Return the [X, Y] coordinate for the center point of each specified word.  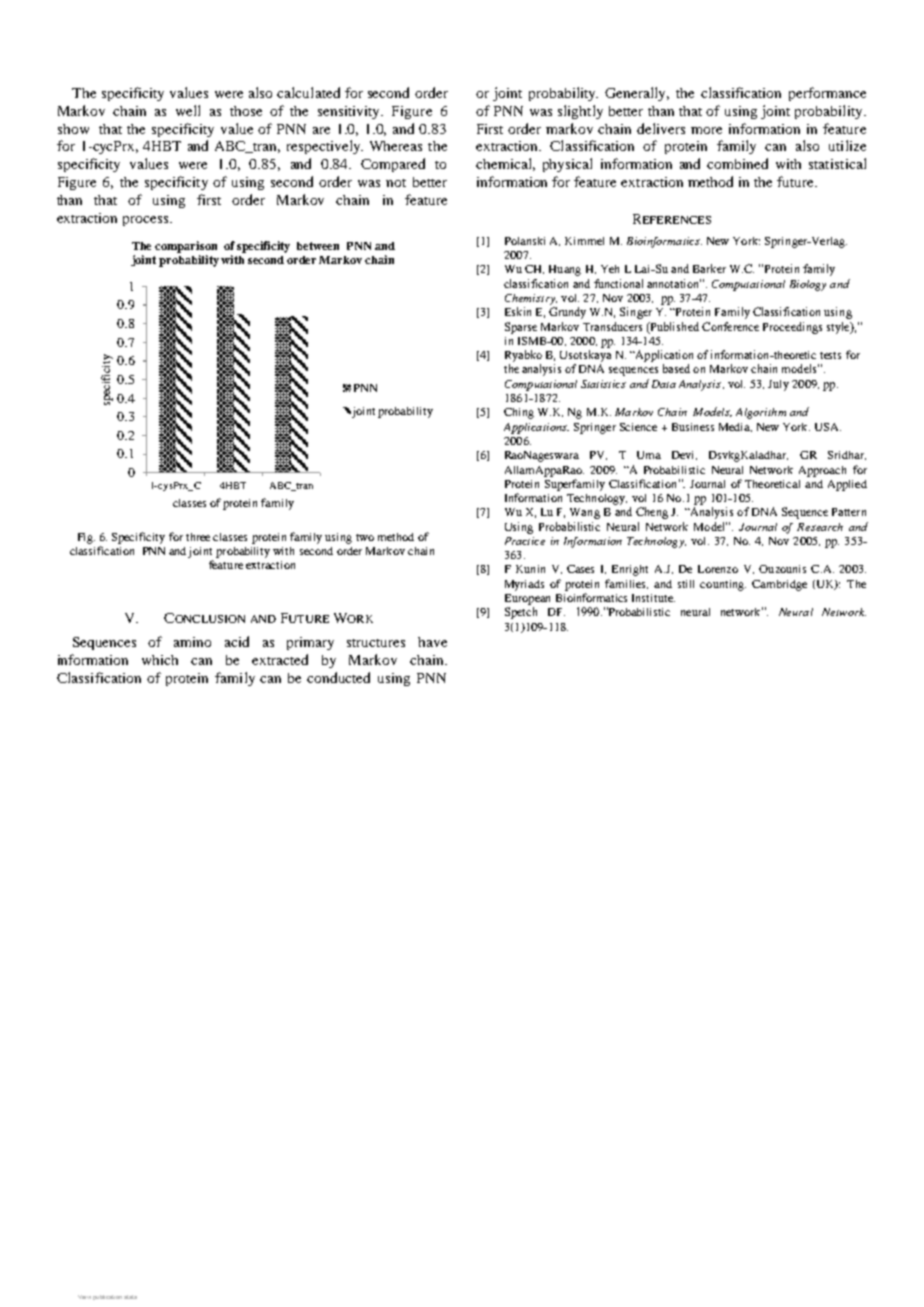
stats [130, 1297]
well [188, 110]
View [84, 1297]
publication [107, 1297]
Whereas [396, 146]
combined [737, 163]
